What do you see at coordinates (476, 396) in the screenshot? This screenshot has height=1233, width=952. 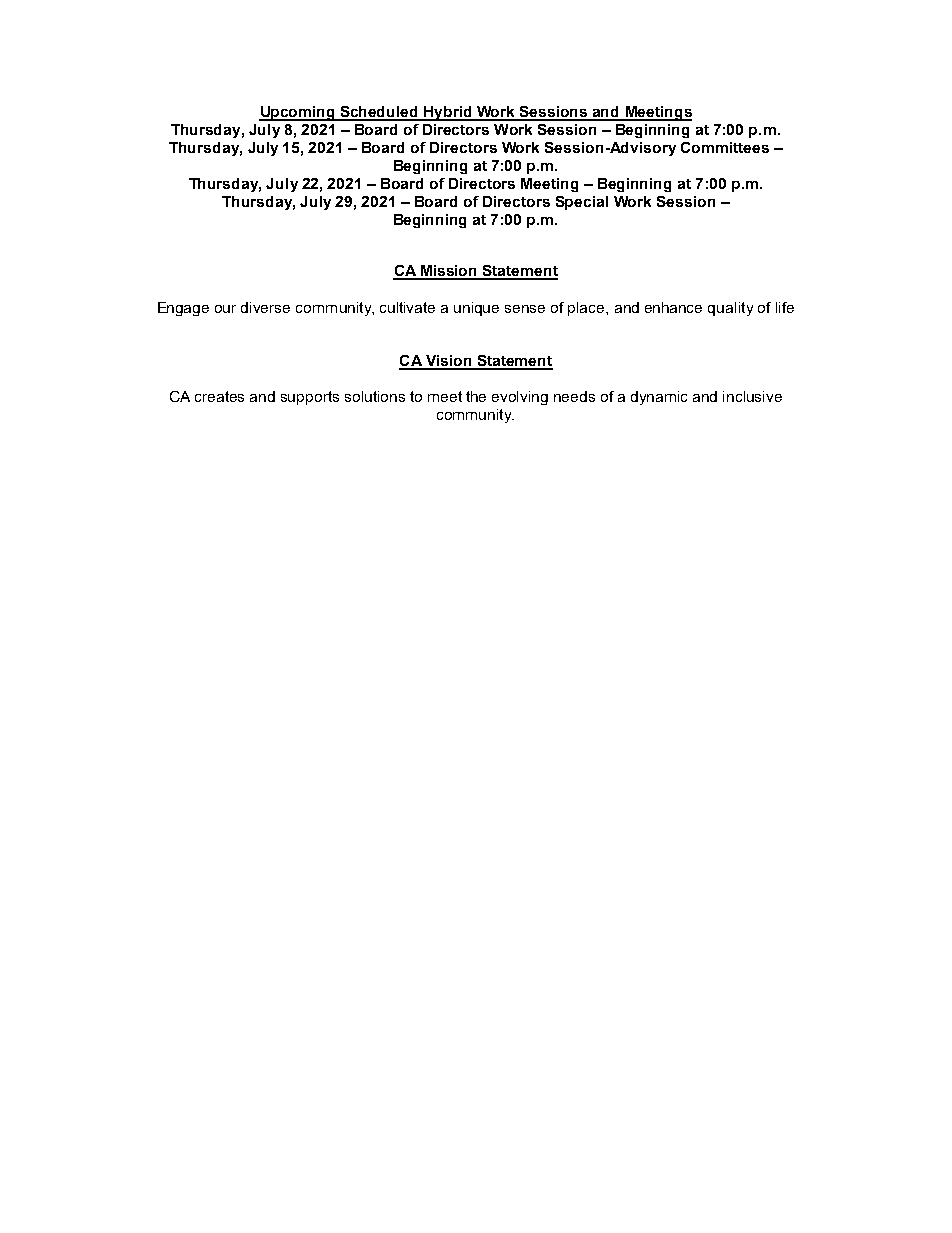 I see `the` at bounding box center [476, 396].
